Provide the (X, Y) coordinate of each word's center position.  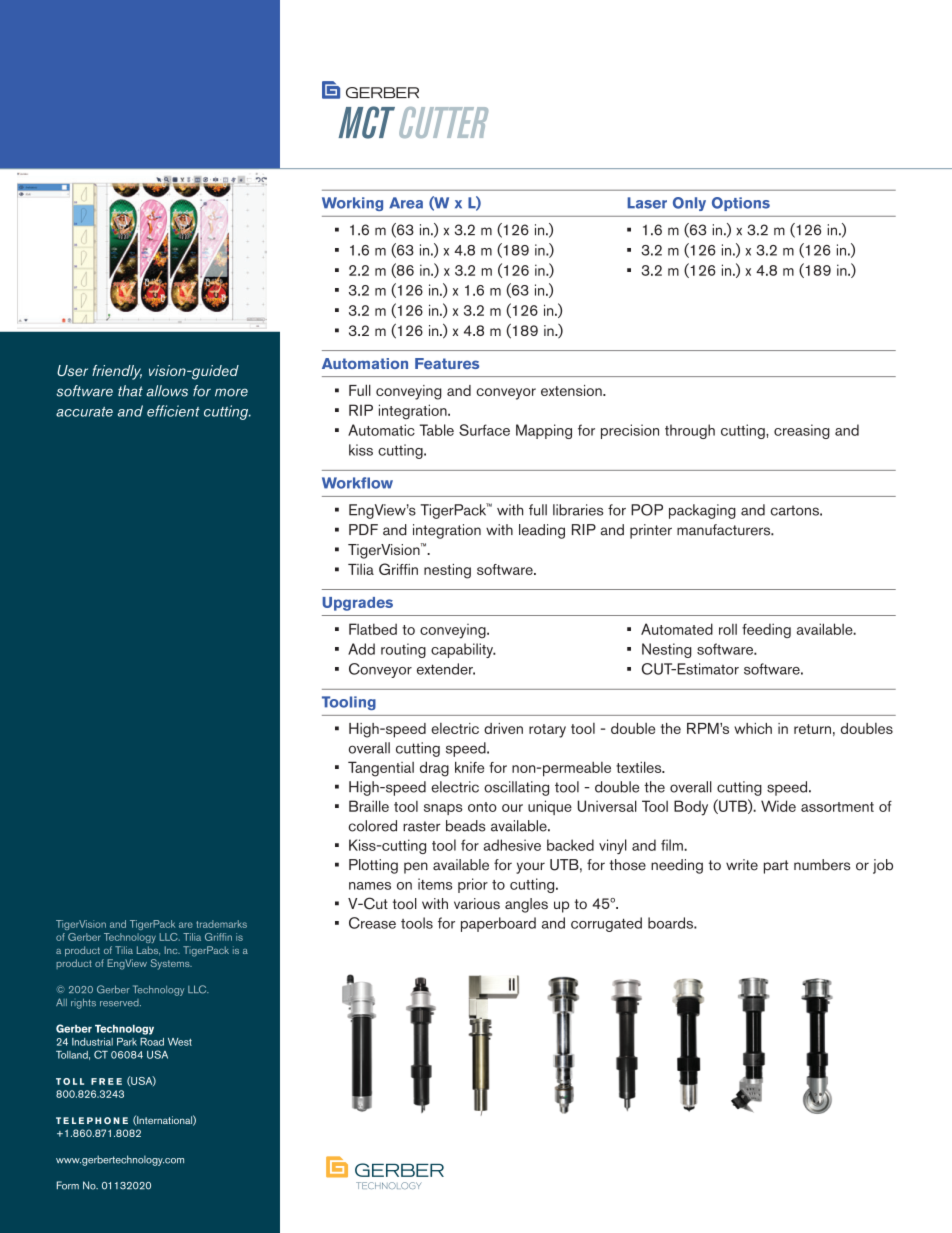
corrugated (606, 924)
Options (741, 204)
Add (361, 649)
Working (352, 204)
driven (503, 728)
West (180, 1042)
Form (68, 1185)
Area (406, 203)
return (812, 729)
